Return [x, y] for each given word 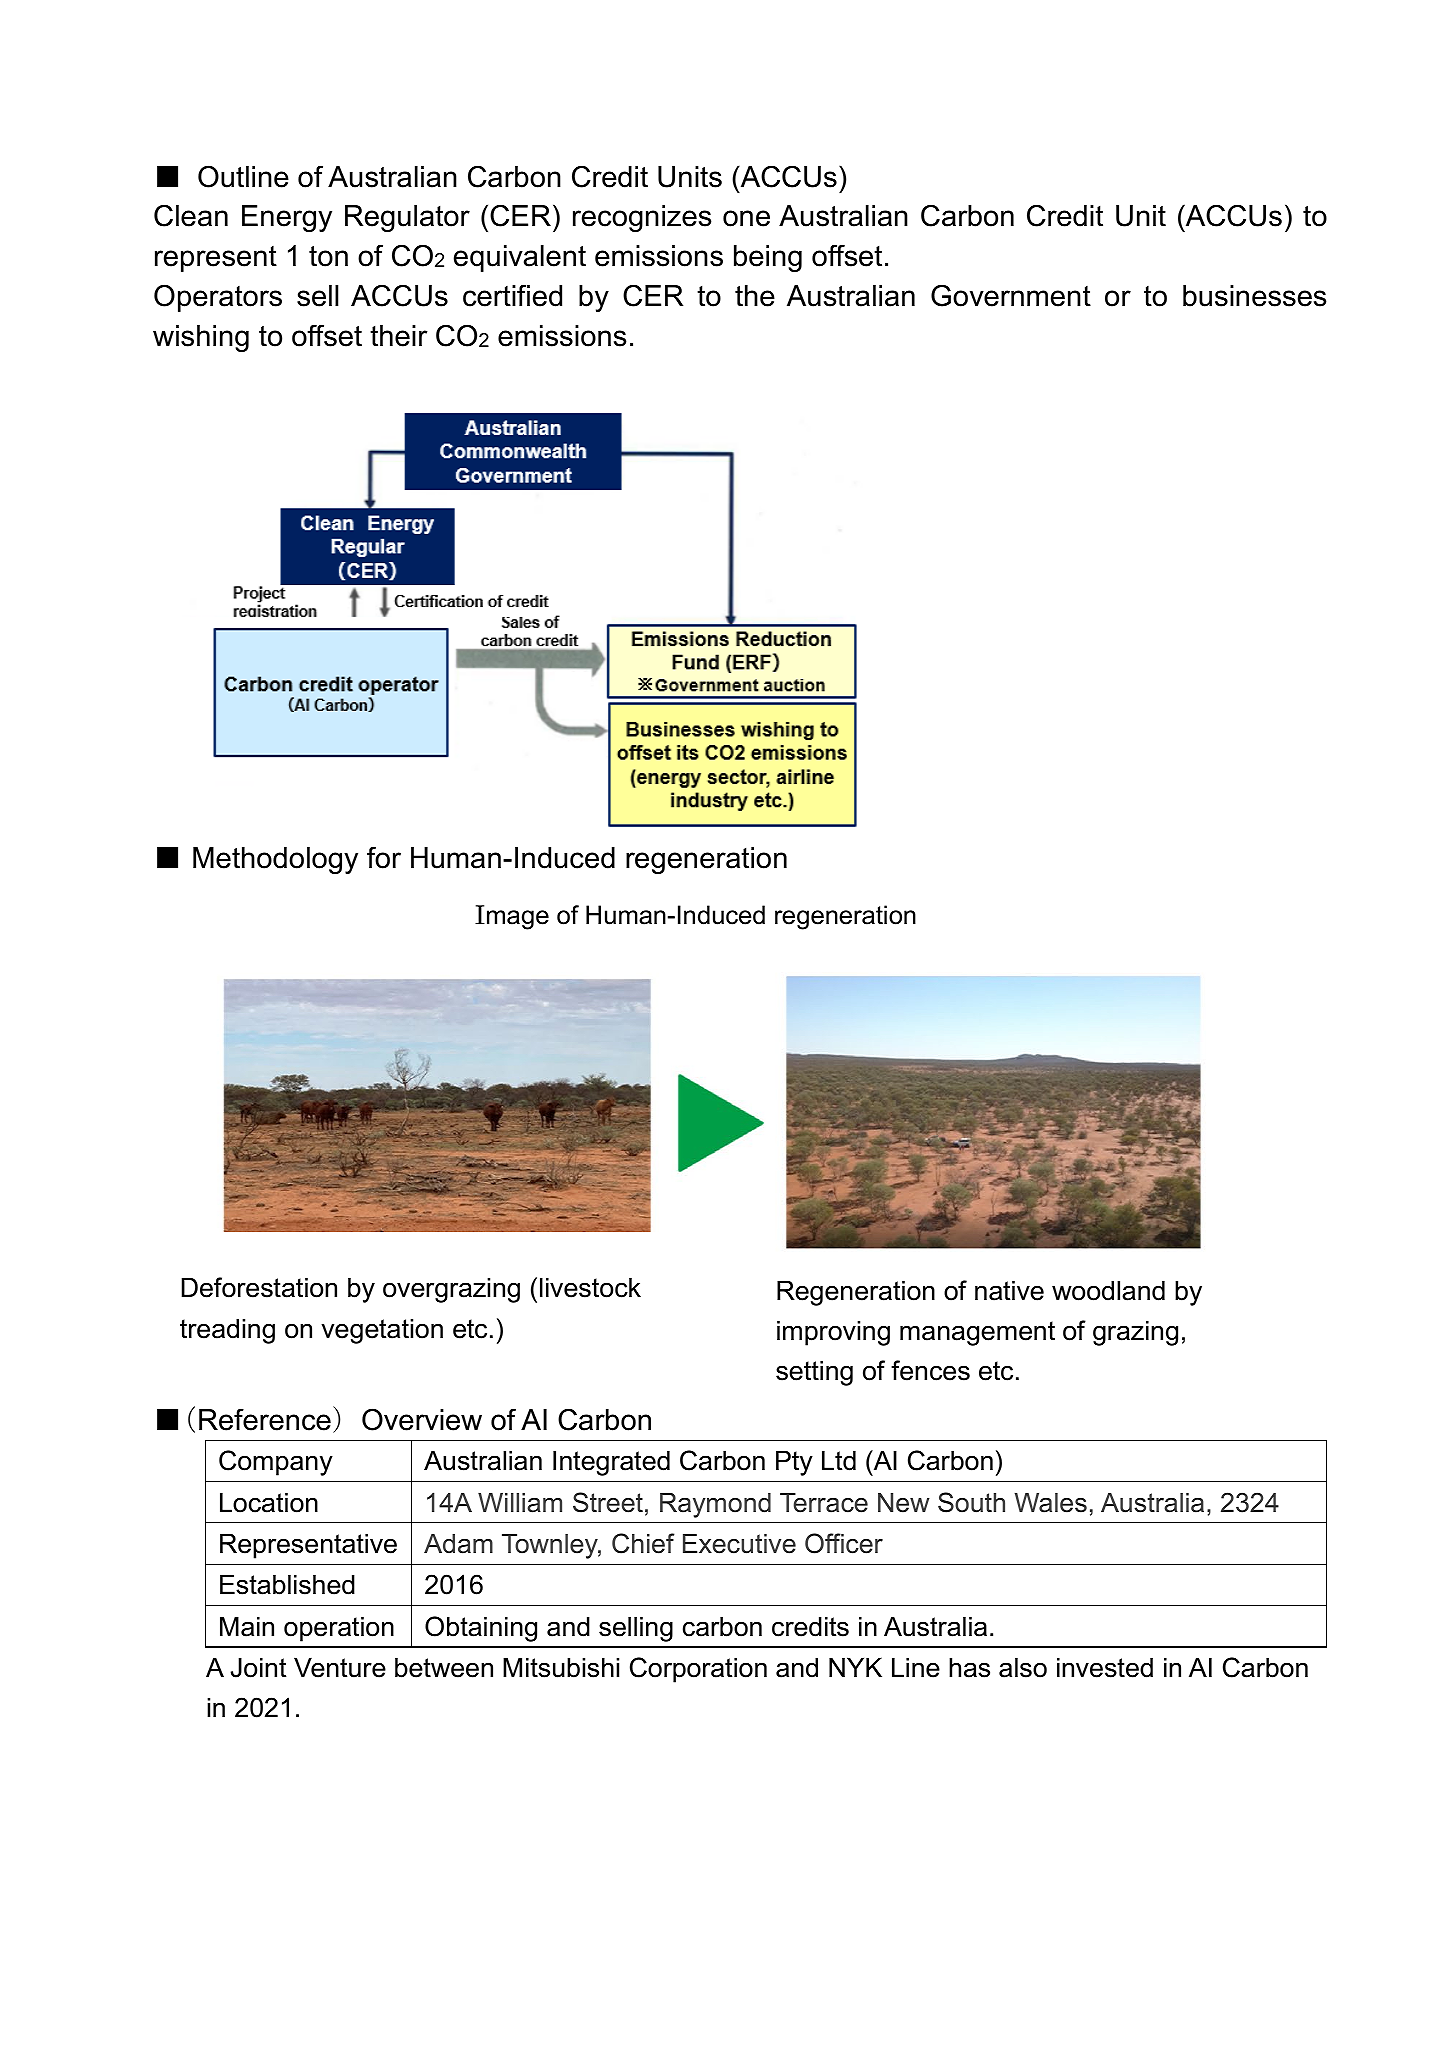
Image [512, 917]
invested [1105, 1667]
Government [1011, 295]
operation [339, 1629]
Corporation [698, 1670]
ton [328, 256]
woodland [1108, 1290]
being [768, 258]
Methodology [275, 860]
